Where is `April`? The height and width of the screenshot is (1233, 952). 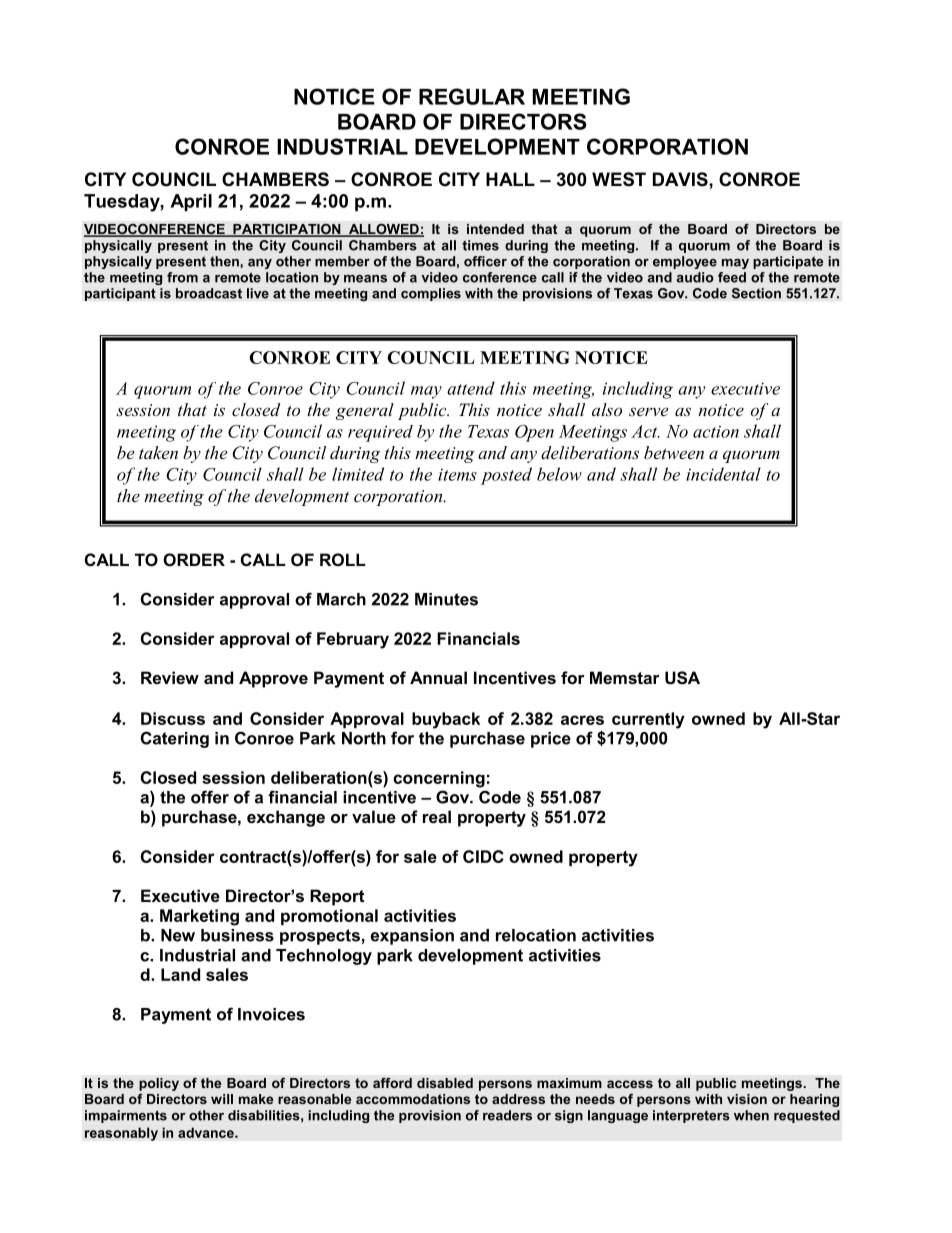 April is located at coordinates (191, 202).
